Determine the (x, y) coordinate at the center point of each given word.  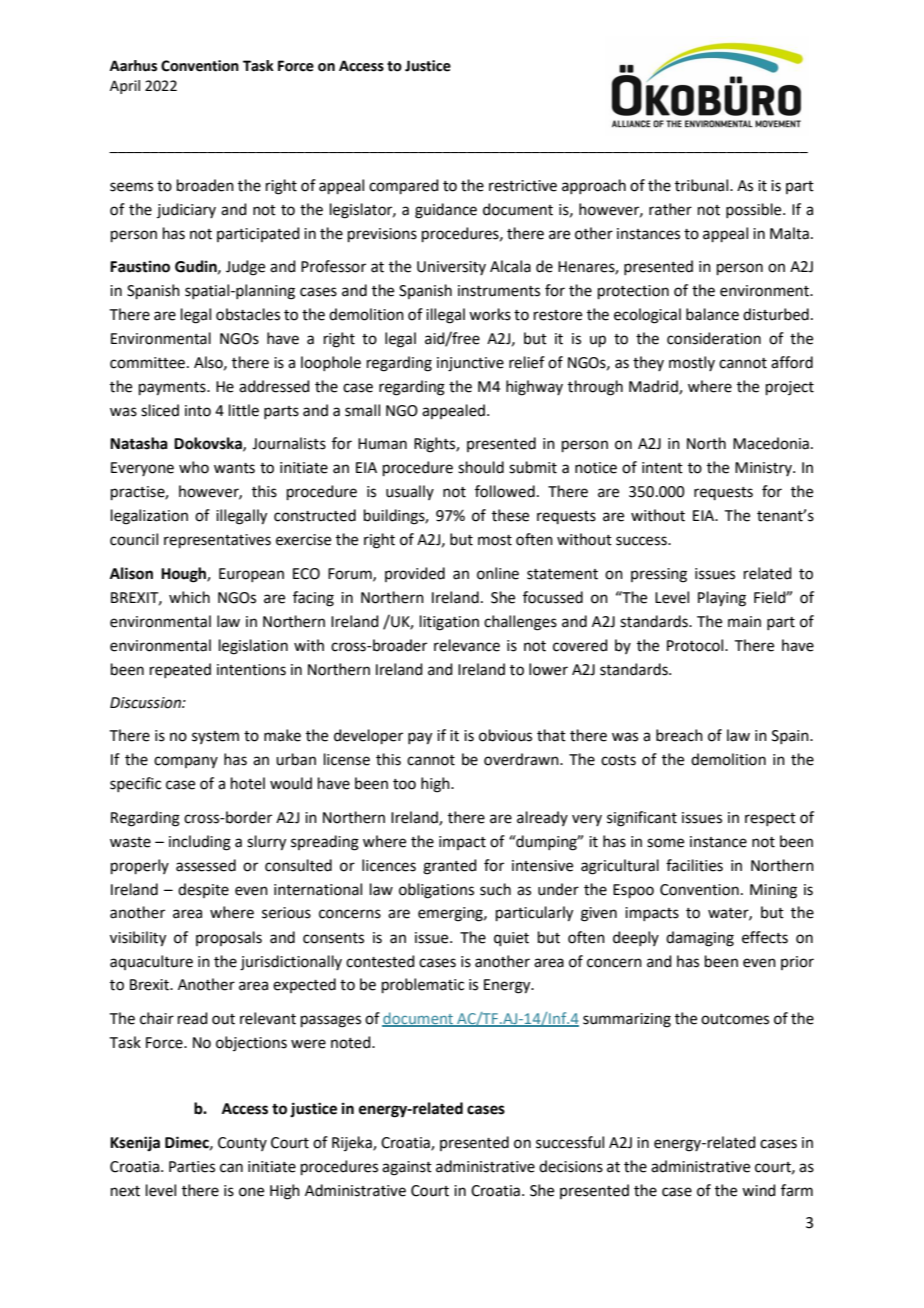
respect (770, 819)
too (404, 784)
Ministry (764, 469)
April (125, 87)
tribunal (703, 185)
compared (404, 186)
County (242, 1144)
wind (759, 1190)
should (481, 467)
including (200, 843)
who (194, 467)
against (407, 1168)
